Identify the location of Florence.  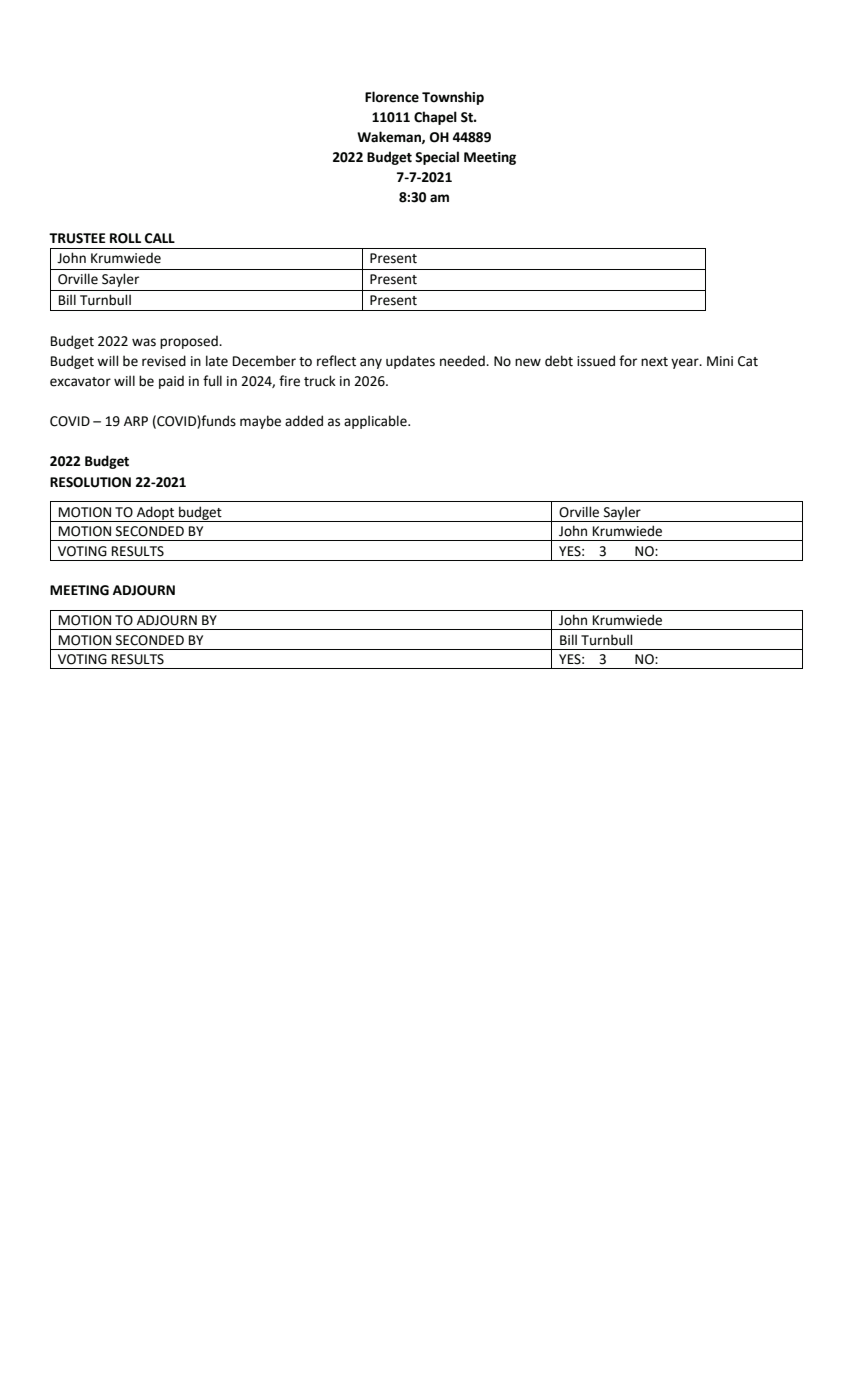
(392, 97).
